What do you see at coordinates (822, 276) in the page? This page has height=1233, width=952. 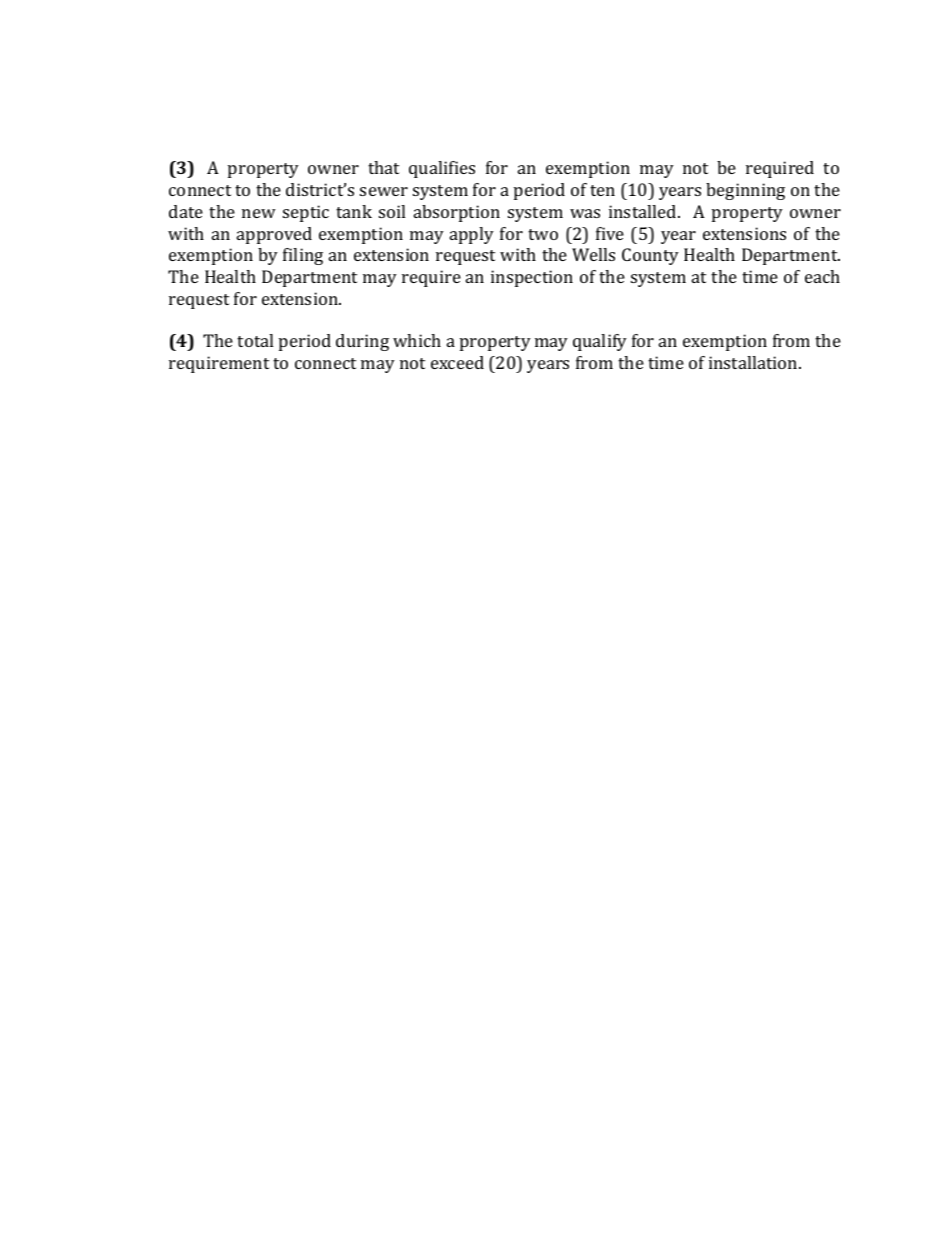 I see `each` at bounding box center [822, 276].
